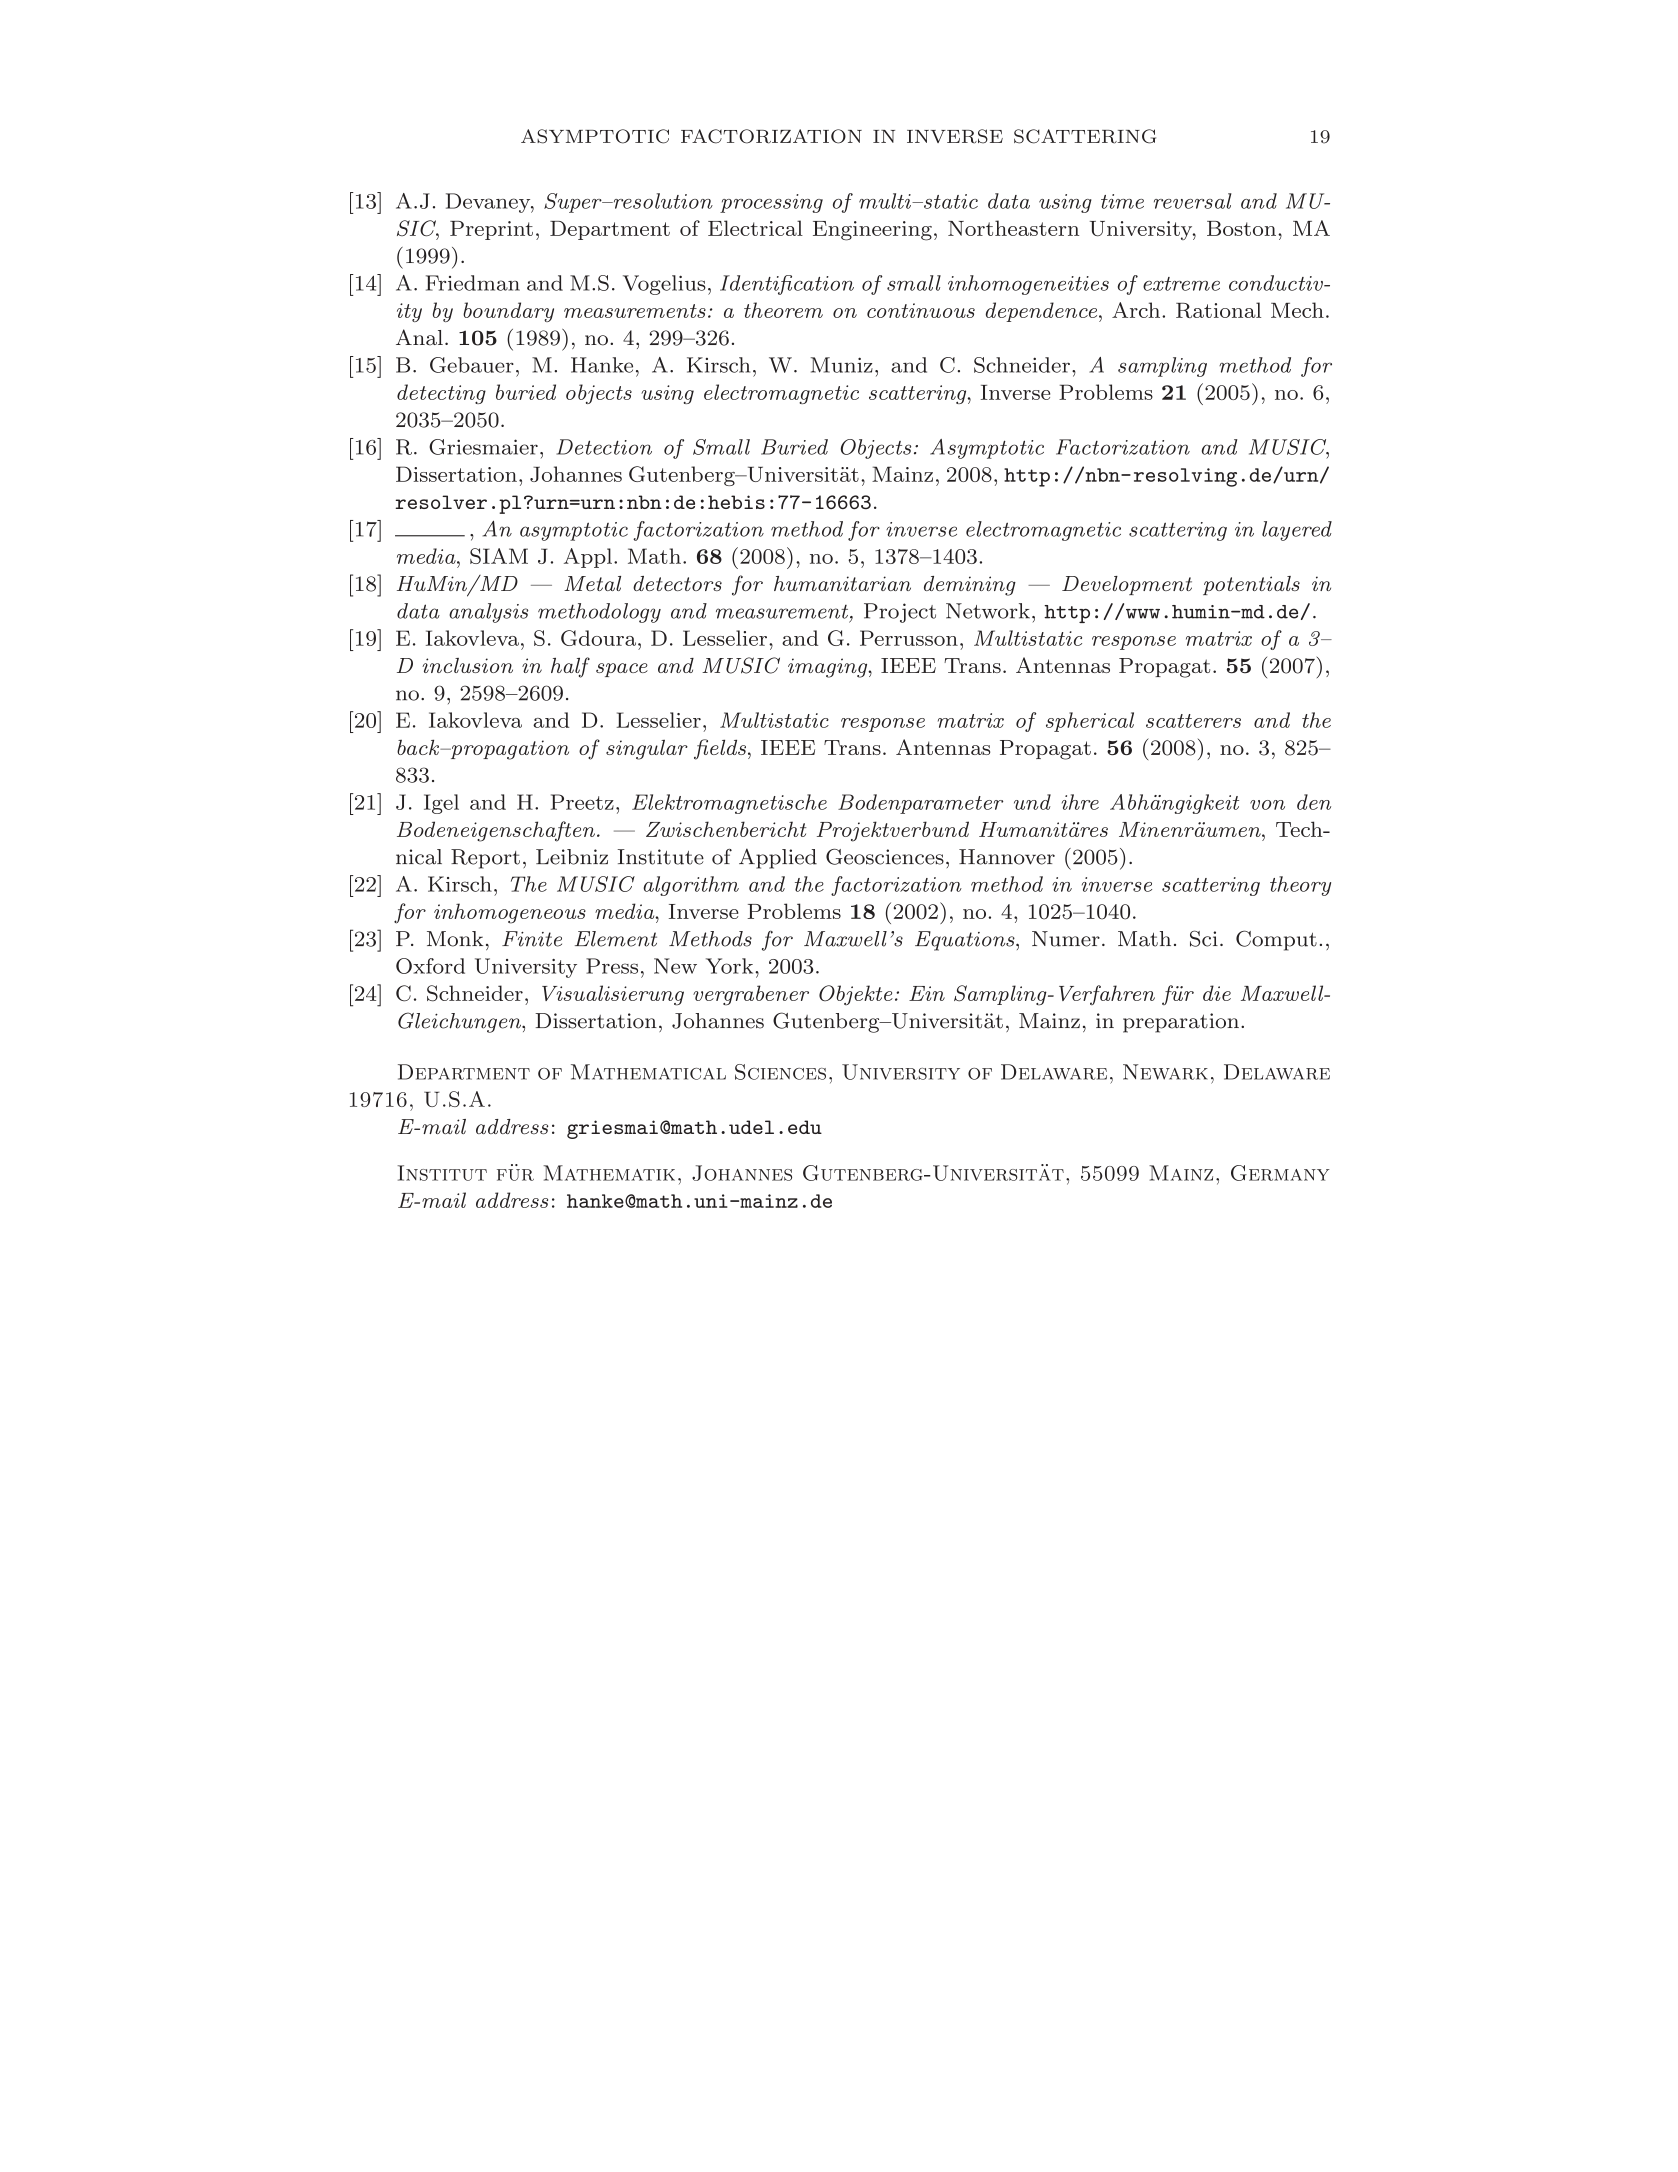 The height and width of the screenshot is (2172, 1678). I want to click on Muniz, so click(842, 365).
